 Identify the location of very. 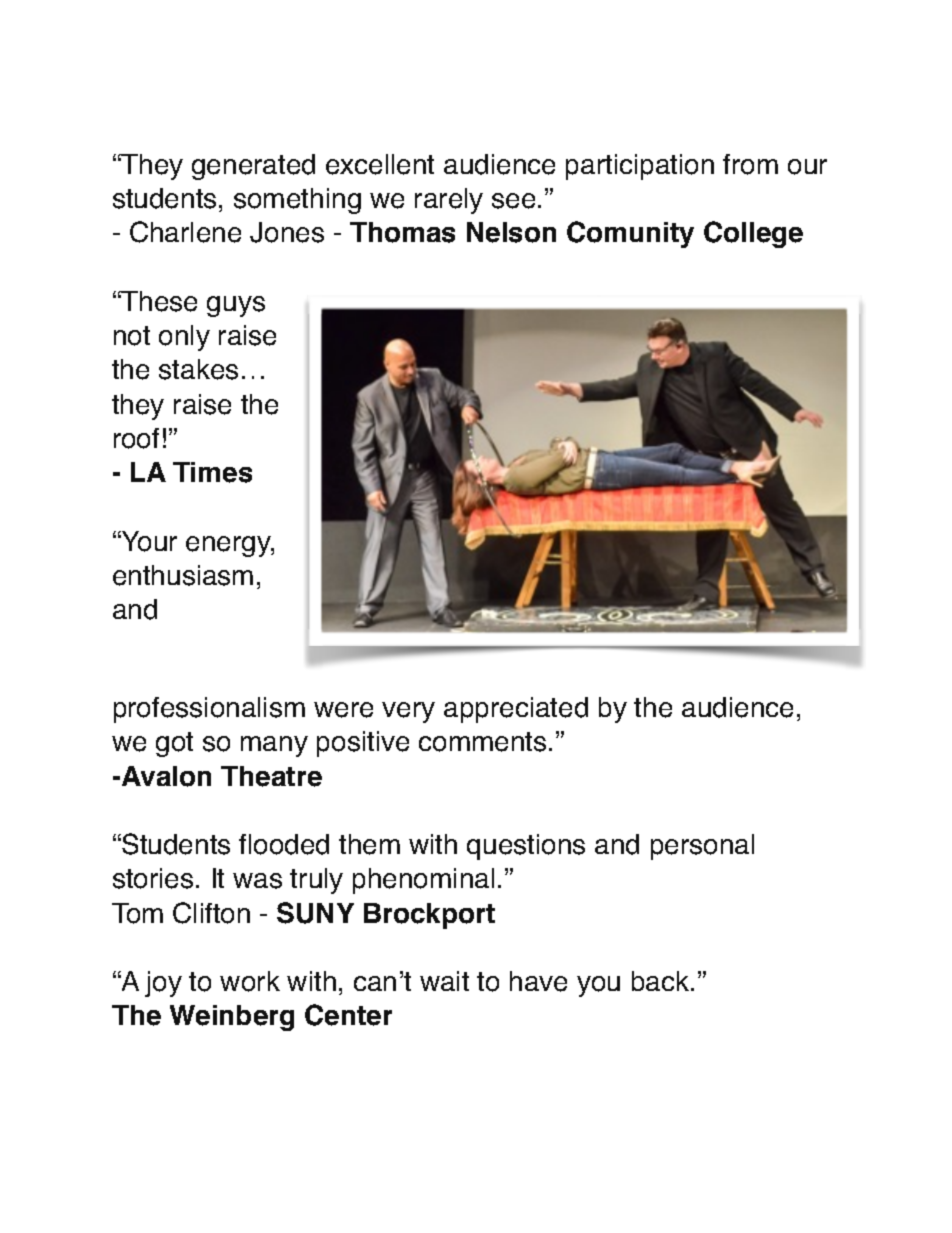
(408, 712).
